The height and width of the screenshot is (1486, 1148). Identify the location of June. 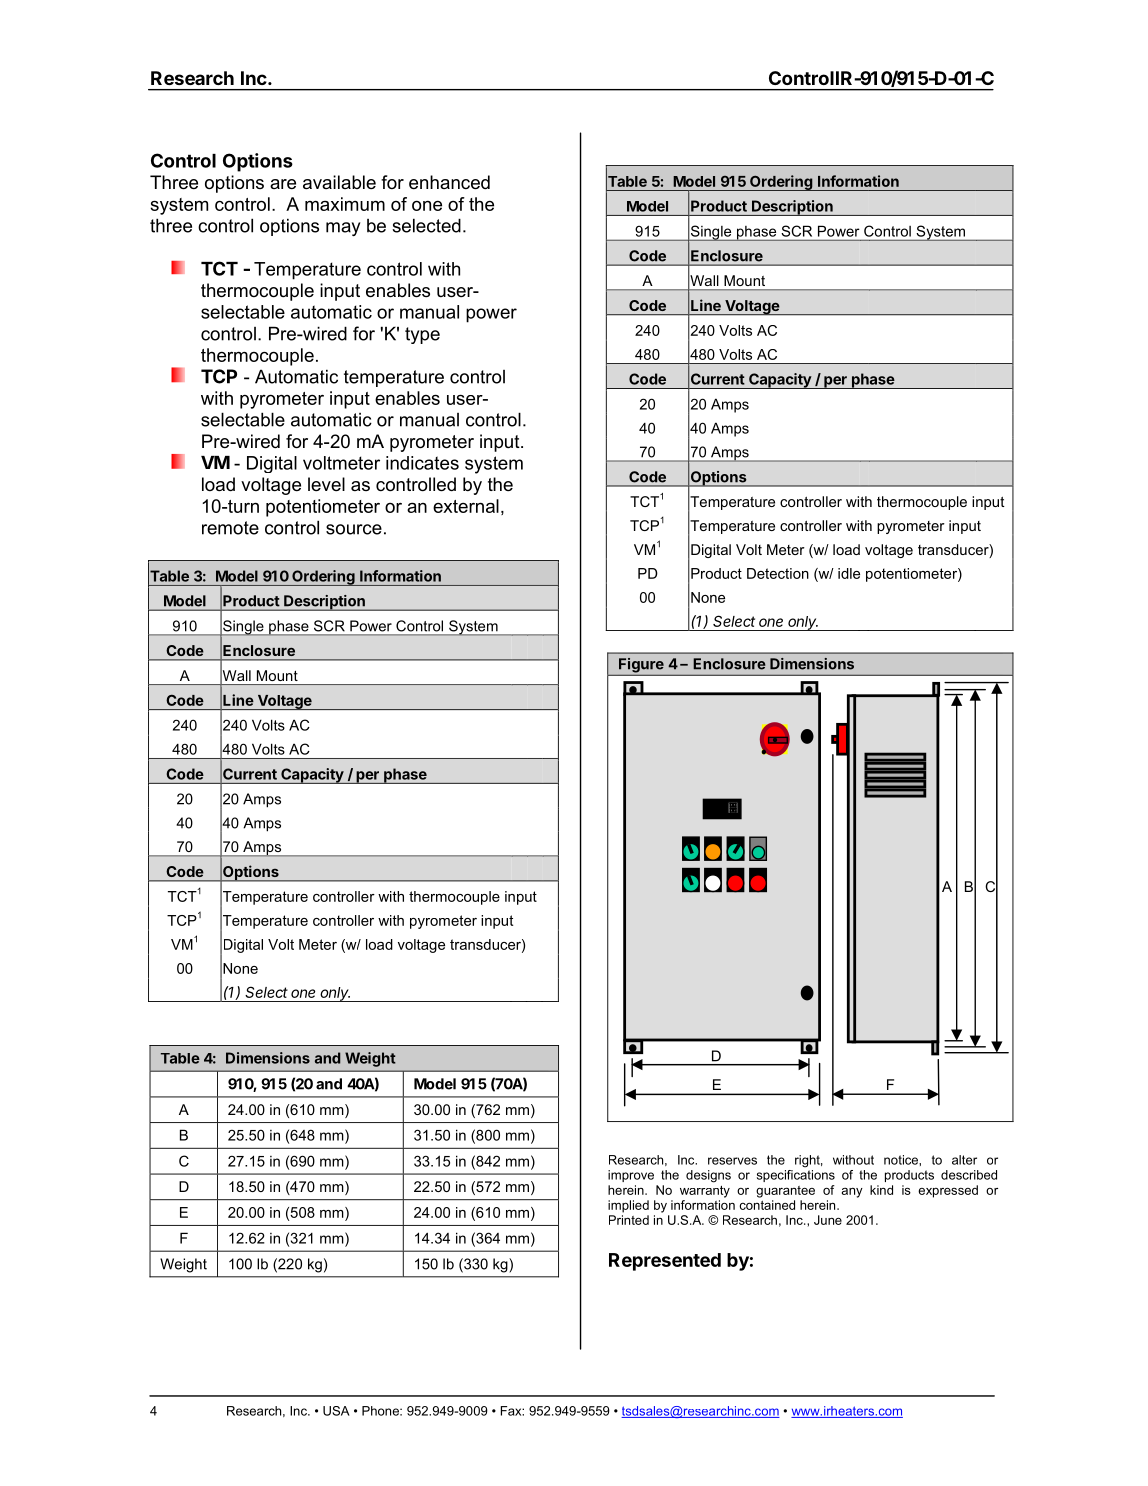
(828, 1220).
